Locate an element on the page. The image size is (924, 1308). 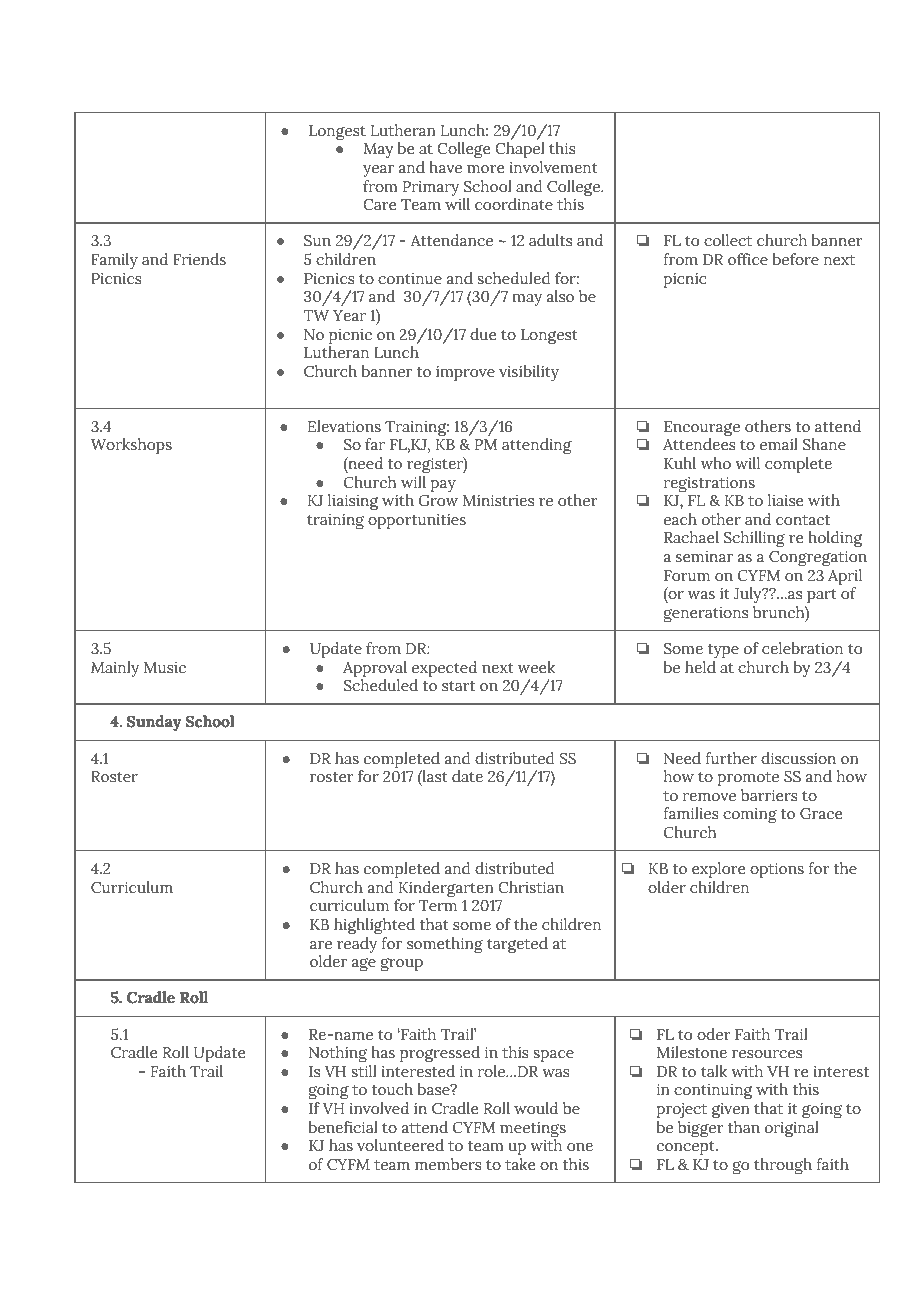
coordinate is located at coordinates (514, 204).
